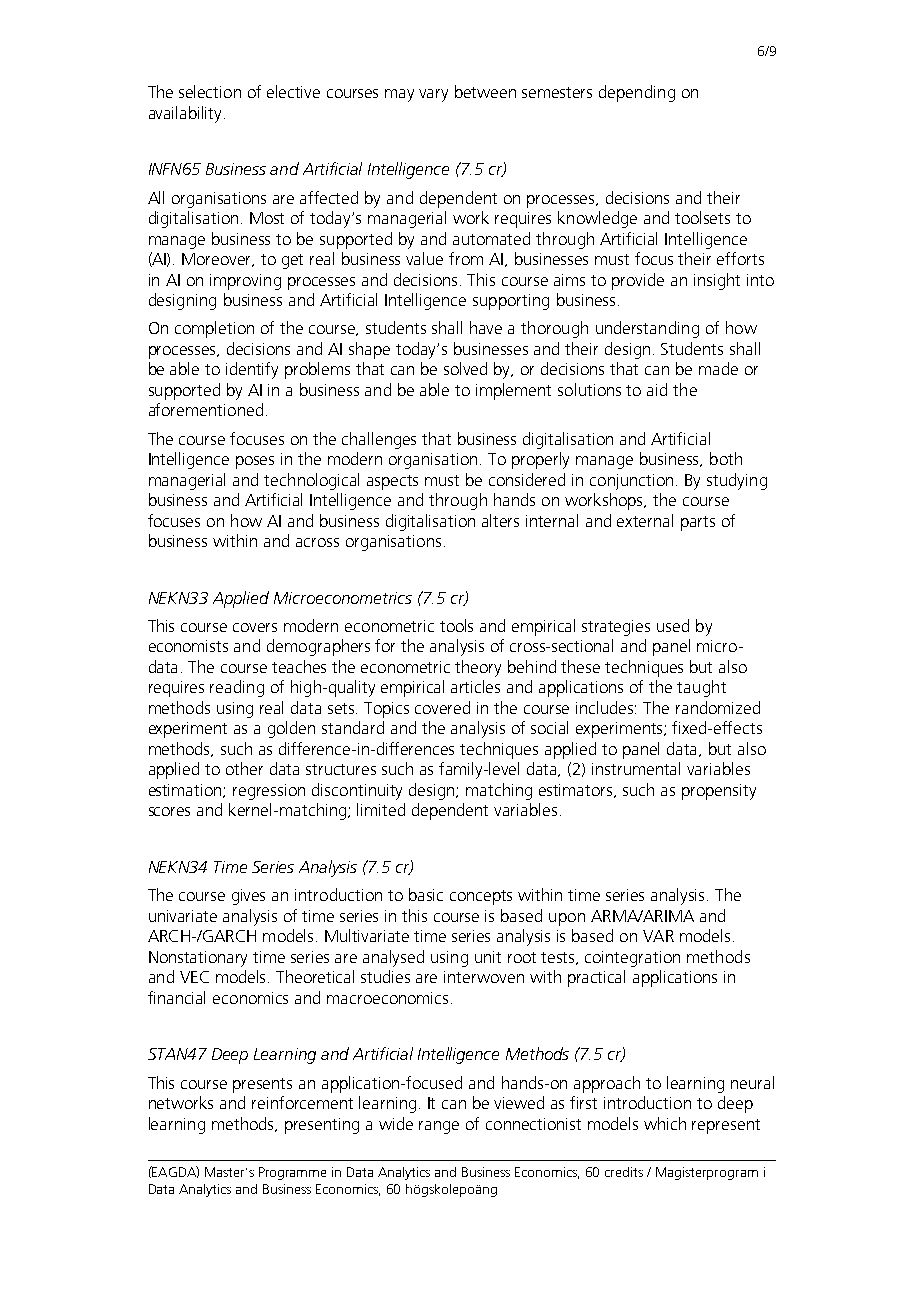 This image has width=924, height=1308. Describe the element at coordinates (637, 93) in the image. I see `depending` at that location.
